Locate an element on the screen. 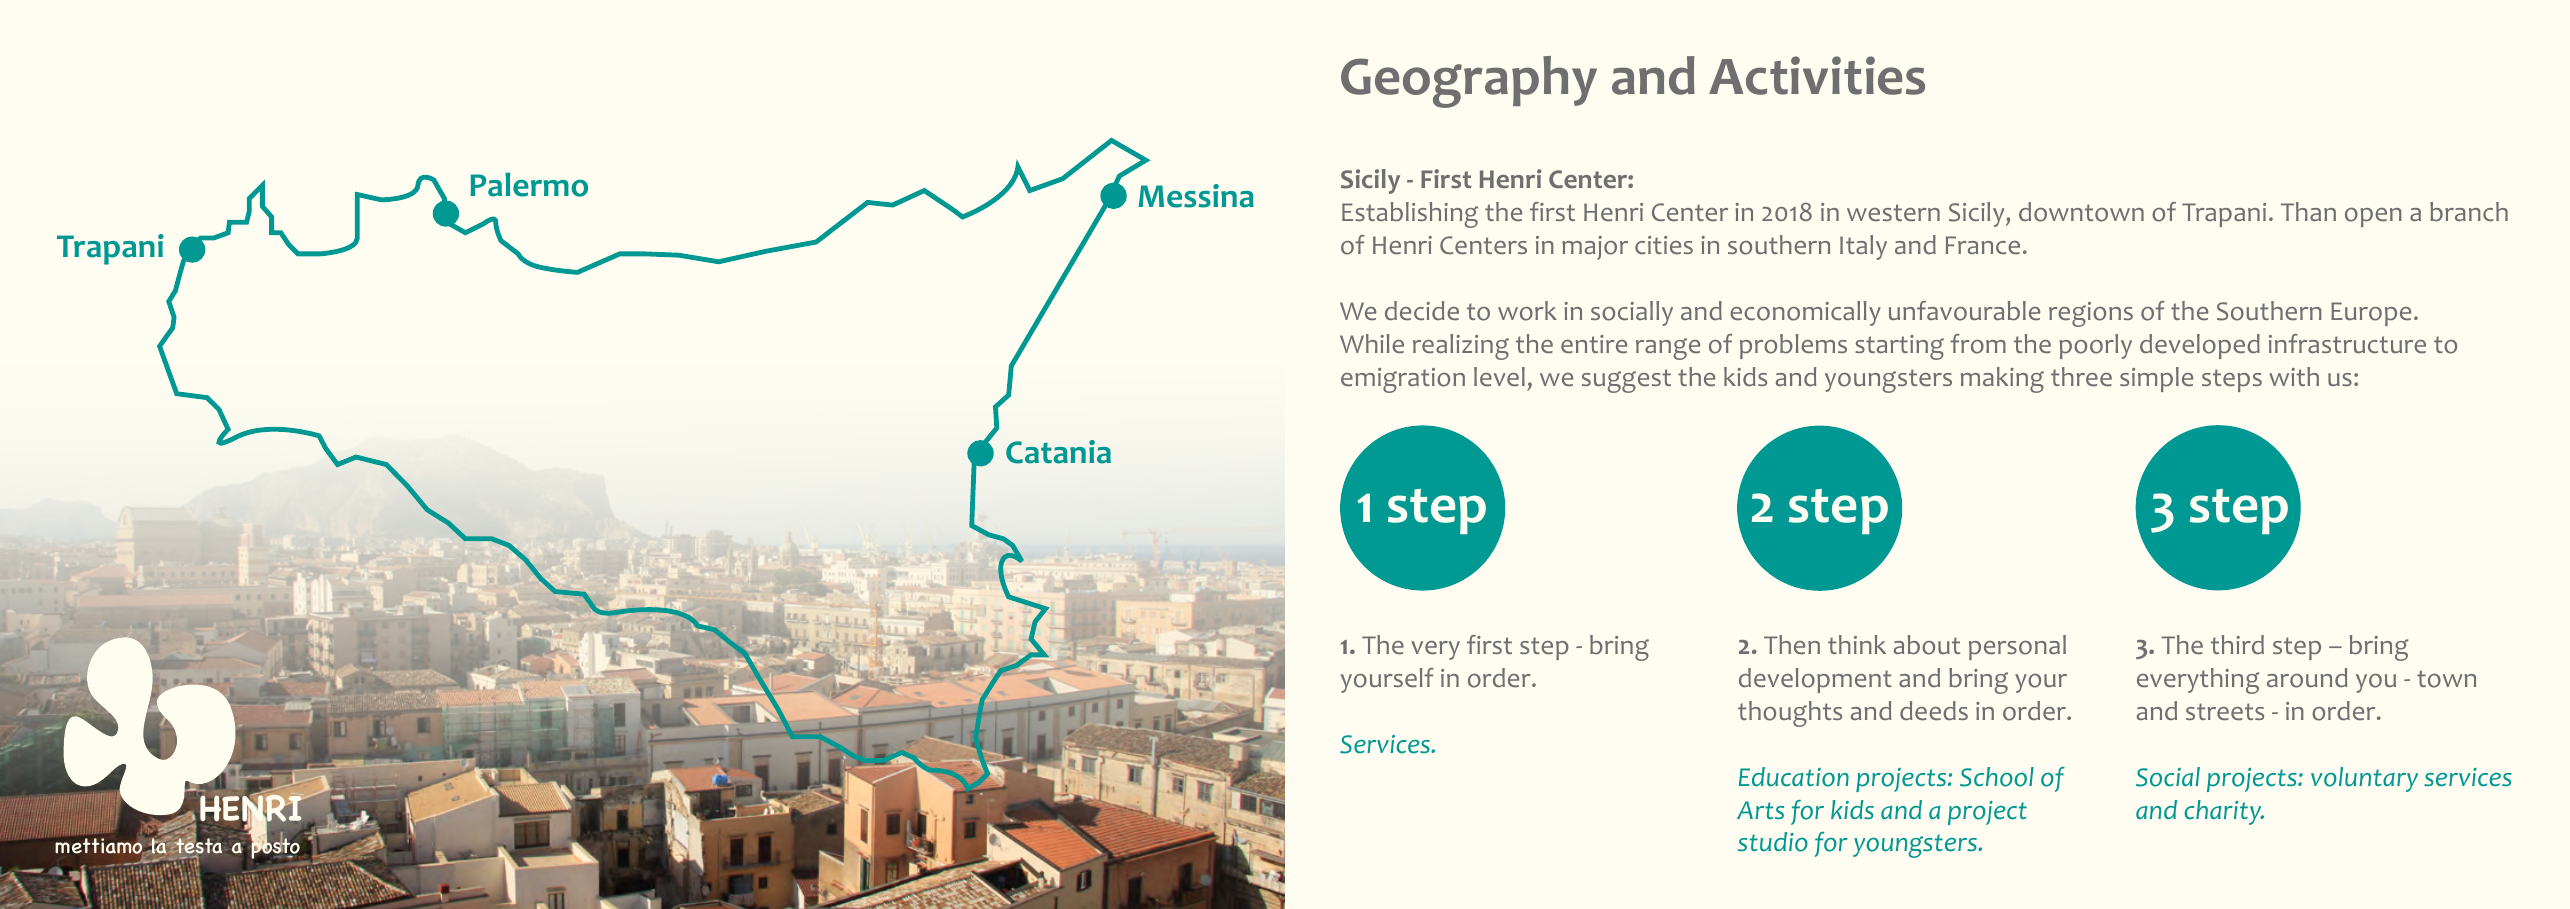 The width and height of the screenshot is (2570, 909). emigration is located at coordinates (1403, 380).
